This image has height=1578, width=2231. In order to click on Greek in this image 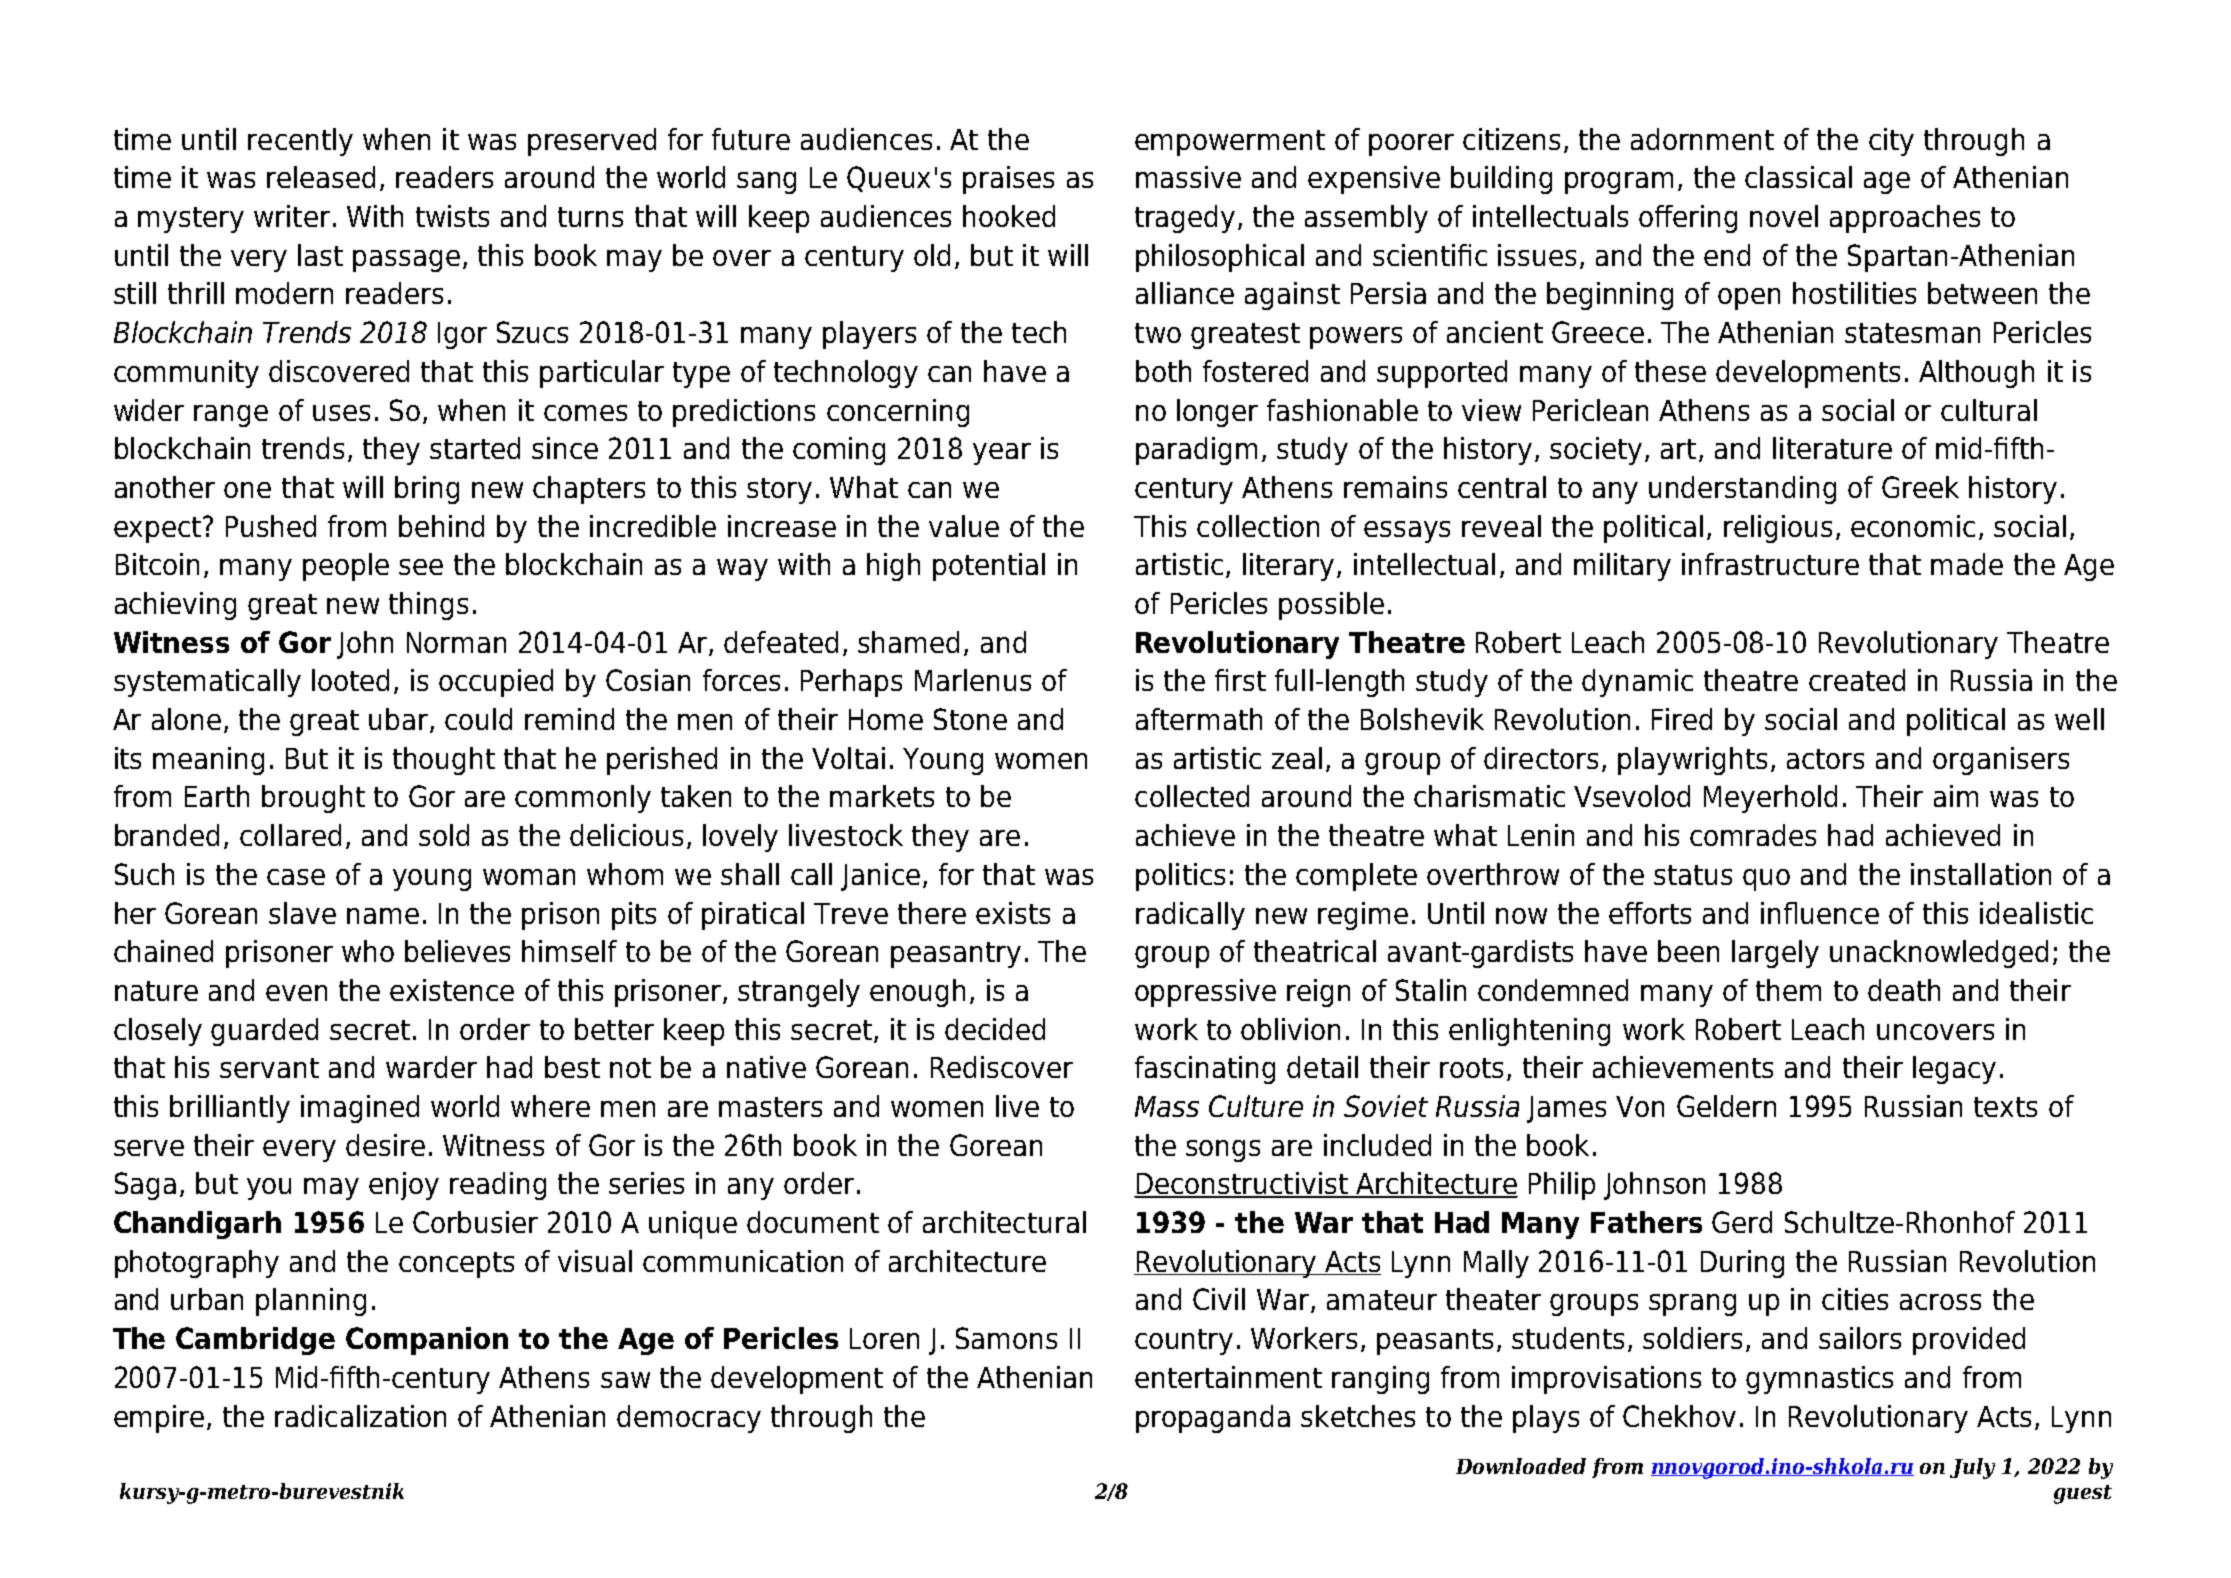, I will do `click(1920, 487)`.
